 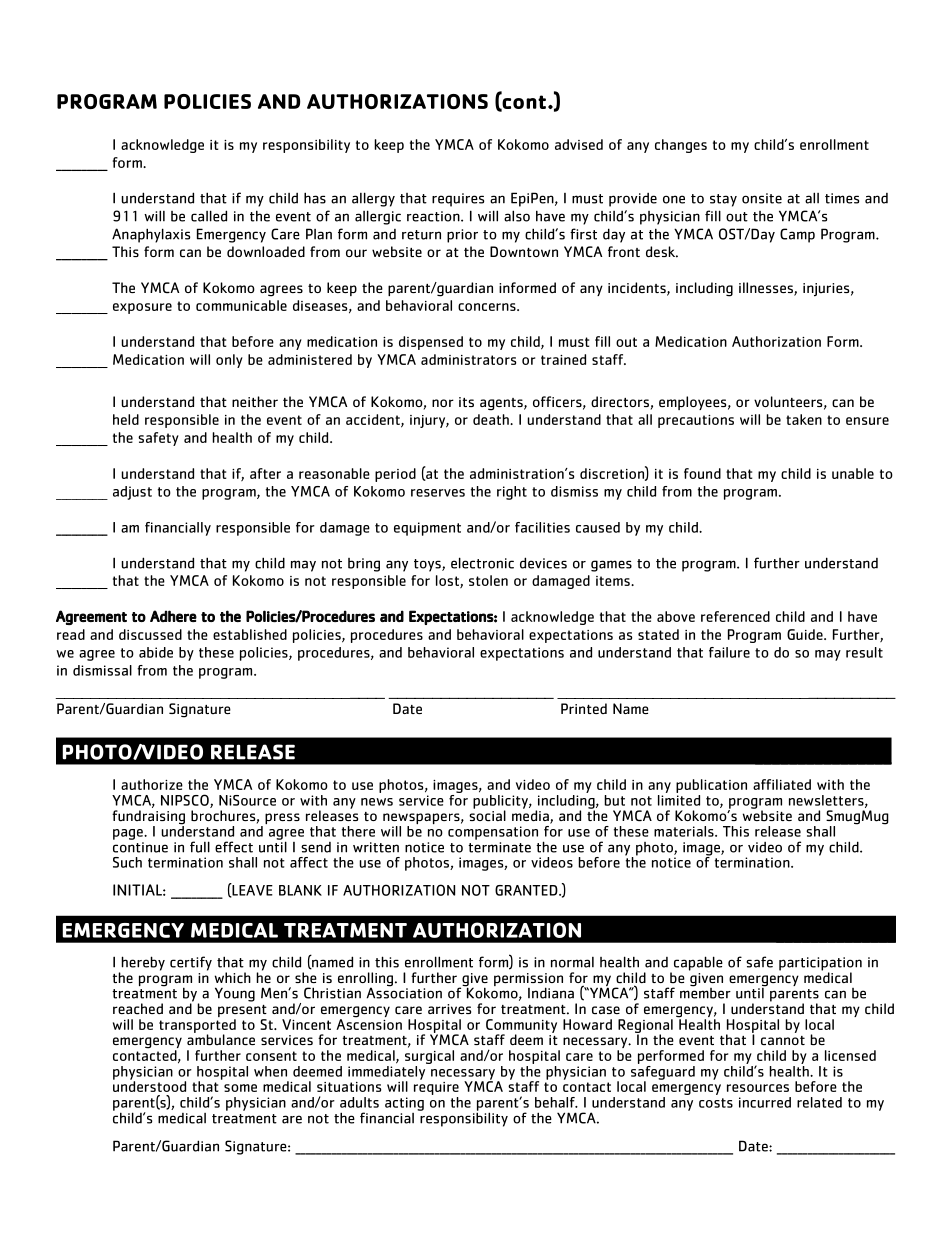 I want to click on found, so click(x=702, y=473).
